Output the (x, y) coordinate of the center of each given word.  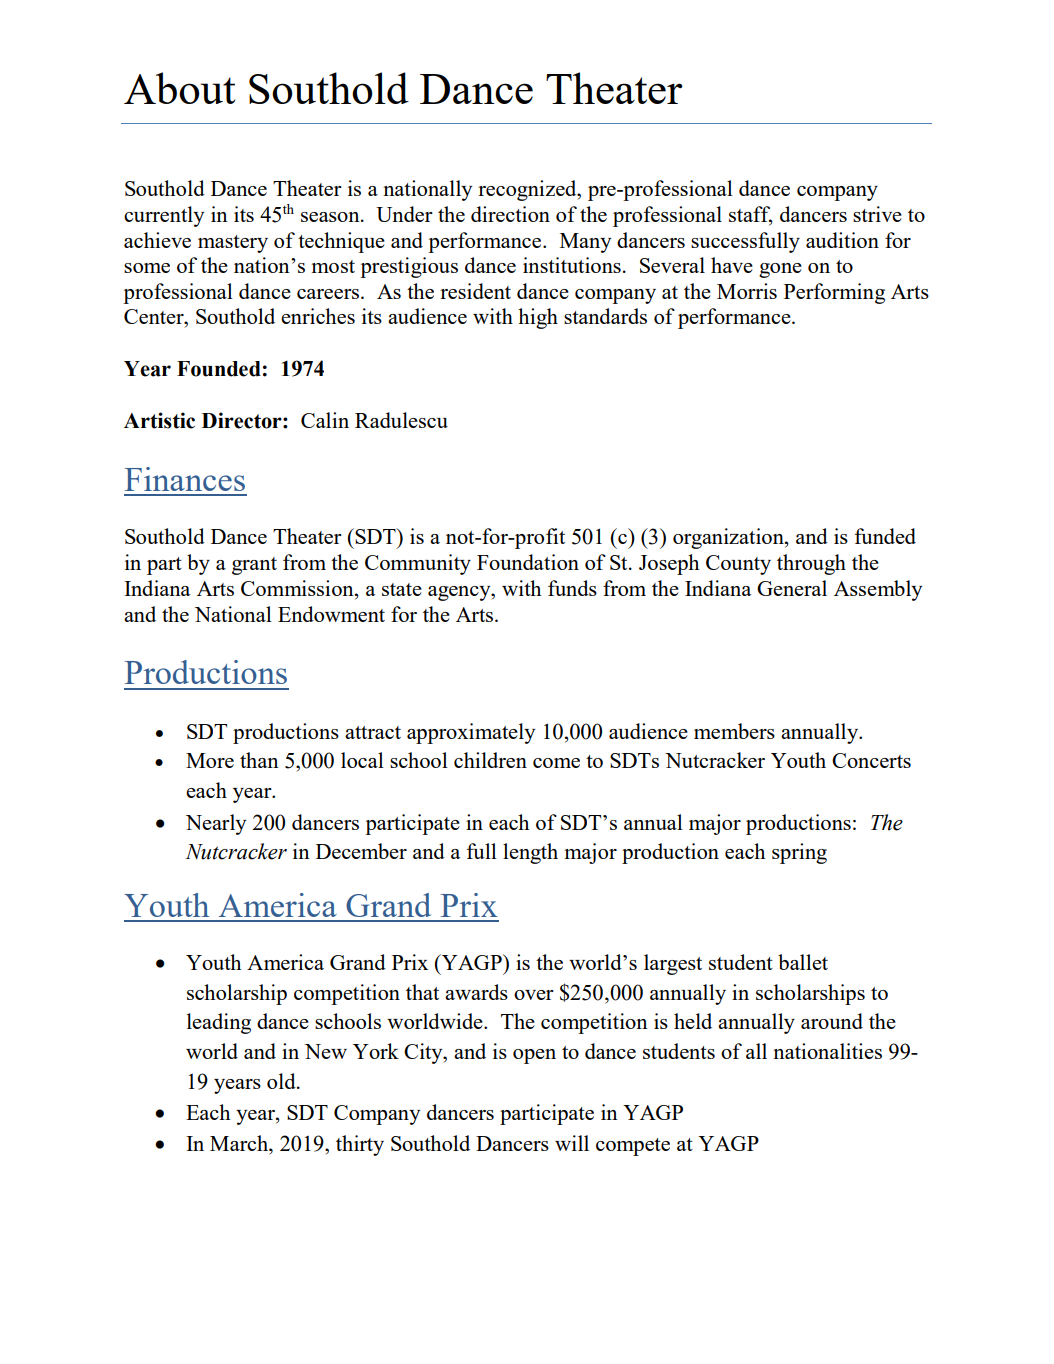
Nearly (216, 824)
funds (572, 588)
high (538, 318)
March (240, 1143)
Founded (219, 369)
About (180, 88)
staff (751, 215)
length (530, 853)
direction (510, 214)
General (792, 588)
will (572, 1143)
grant (254, 566)
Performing (834, 293)
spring (799, 853)
